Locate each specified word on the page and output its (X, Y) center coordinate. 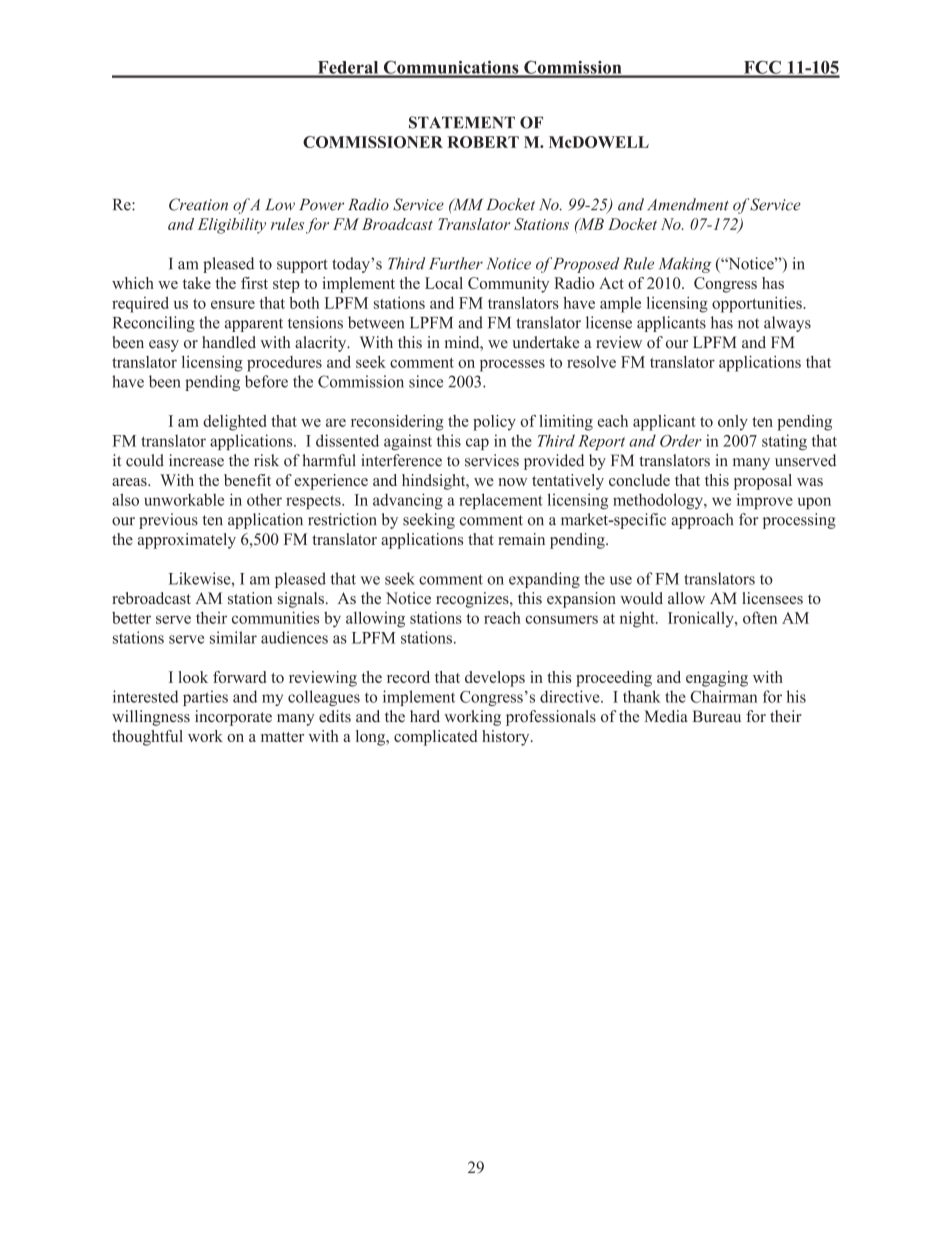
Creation (198, 204)
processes (512, 365)
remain (521, 539)
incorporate (233, 718)
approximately (187, 541)
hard (425, 716)
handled (229, 342)
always (787, 324)
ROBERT (483, 142)
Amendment (687, 204)
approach (702, 521)
